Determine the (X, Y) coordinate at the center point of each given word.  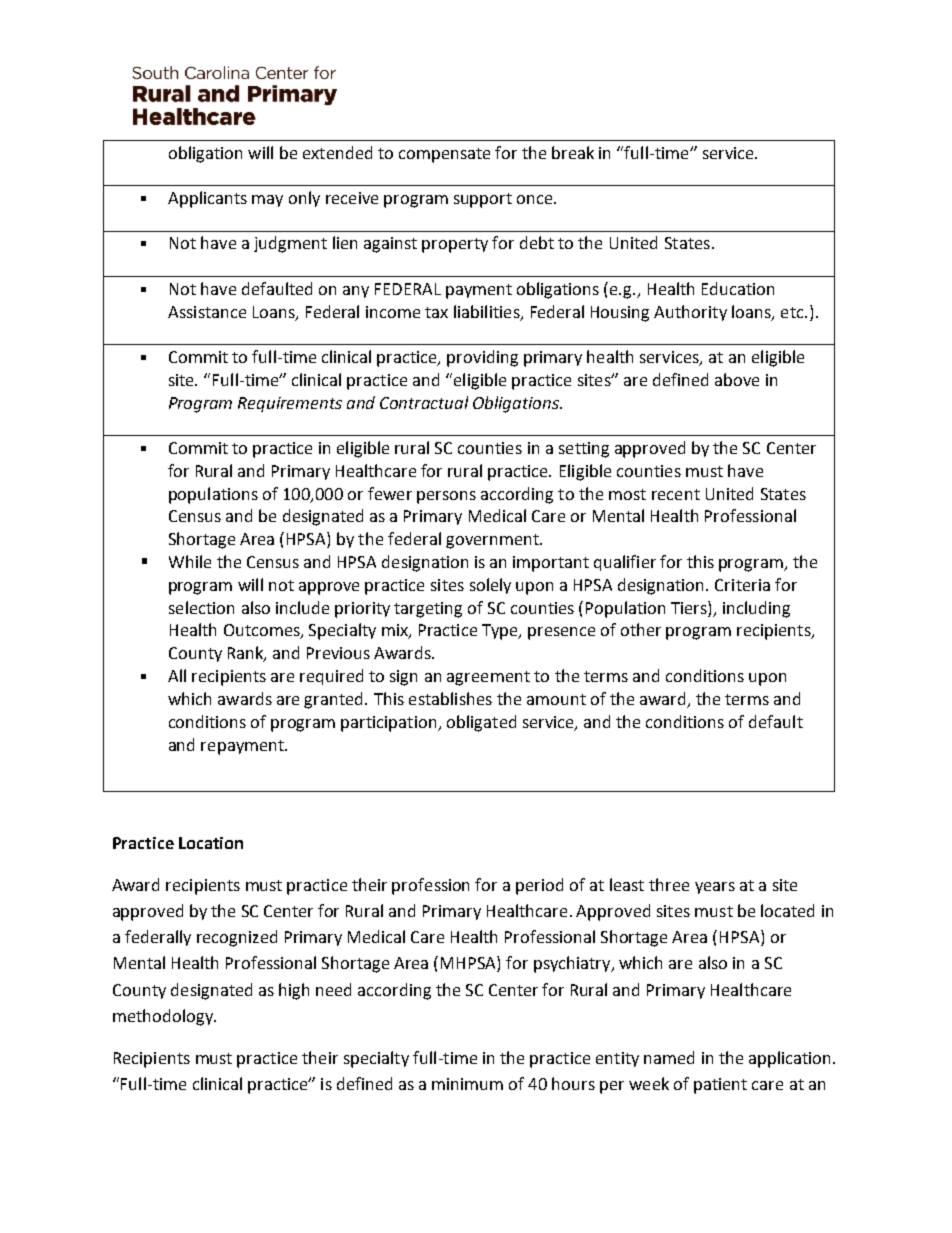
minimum (467, 1084)
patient (720, 1086)
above (737, 379)
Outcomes (263, 631)
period (539, 886)
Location (211, 843)
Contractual (424, 402)
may (267, 201)
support (483, 200)
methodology (164, 1017)
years (715, 888)
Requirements (290, 404)
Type (501, 632)
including (756, 609)
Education (738, 288)
